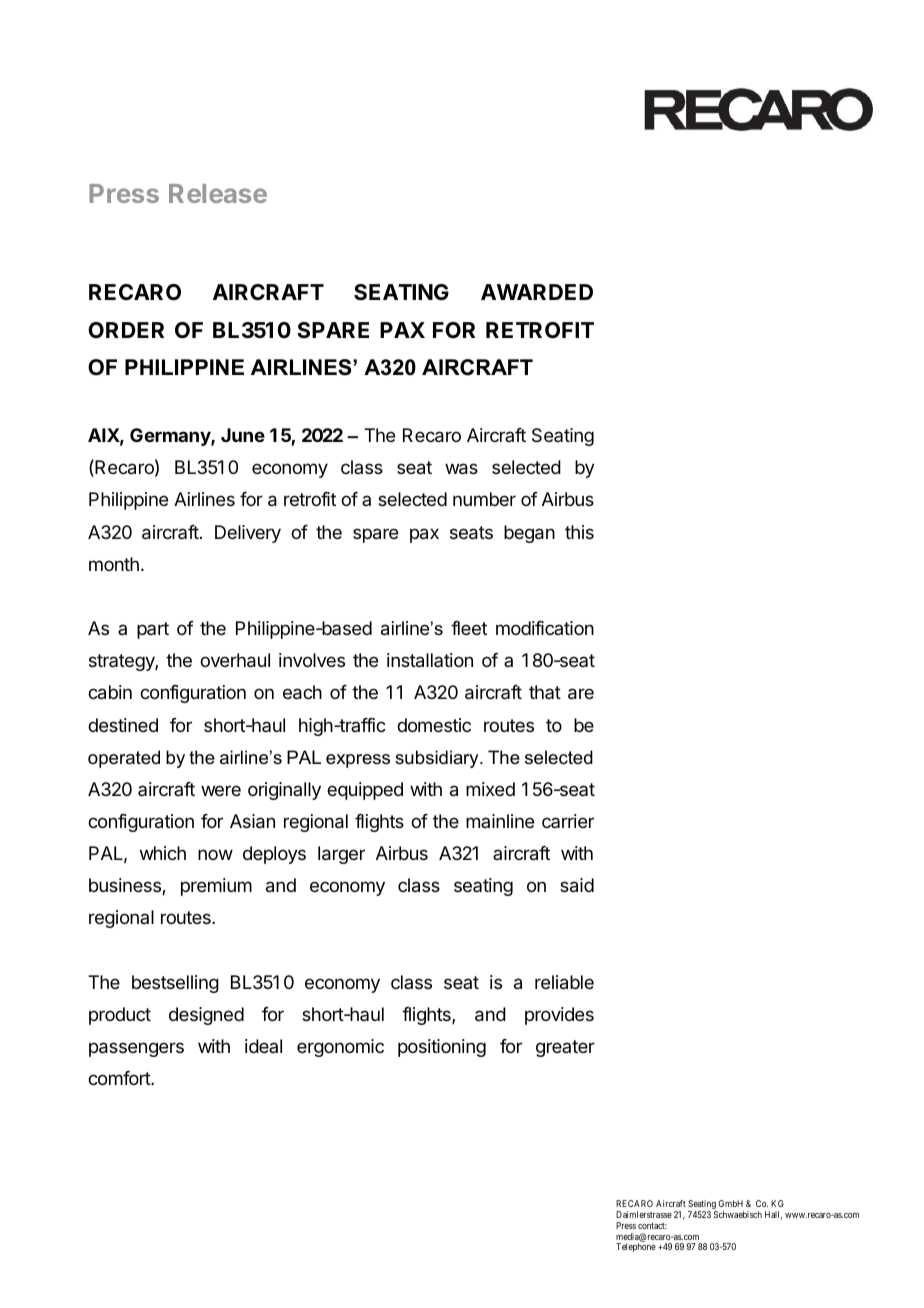 The height and width of the image is (1308, 924). What do you see at coordinates (579, 532) in the image?
I see `this` at bounding box center [579, 532].
